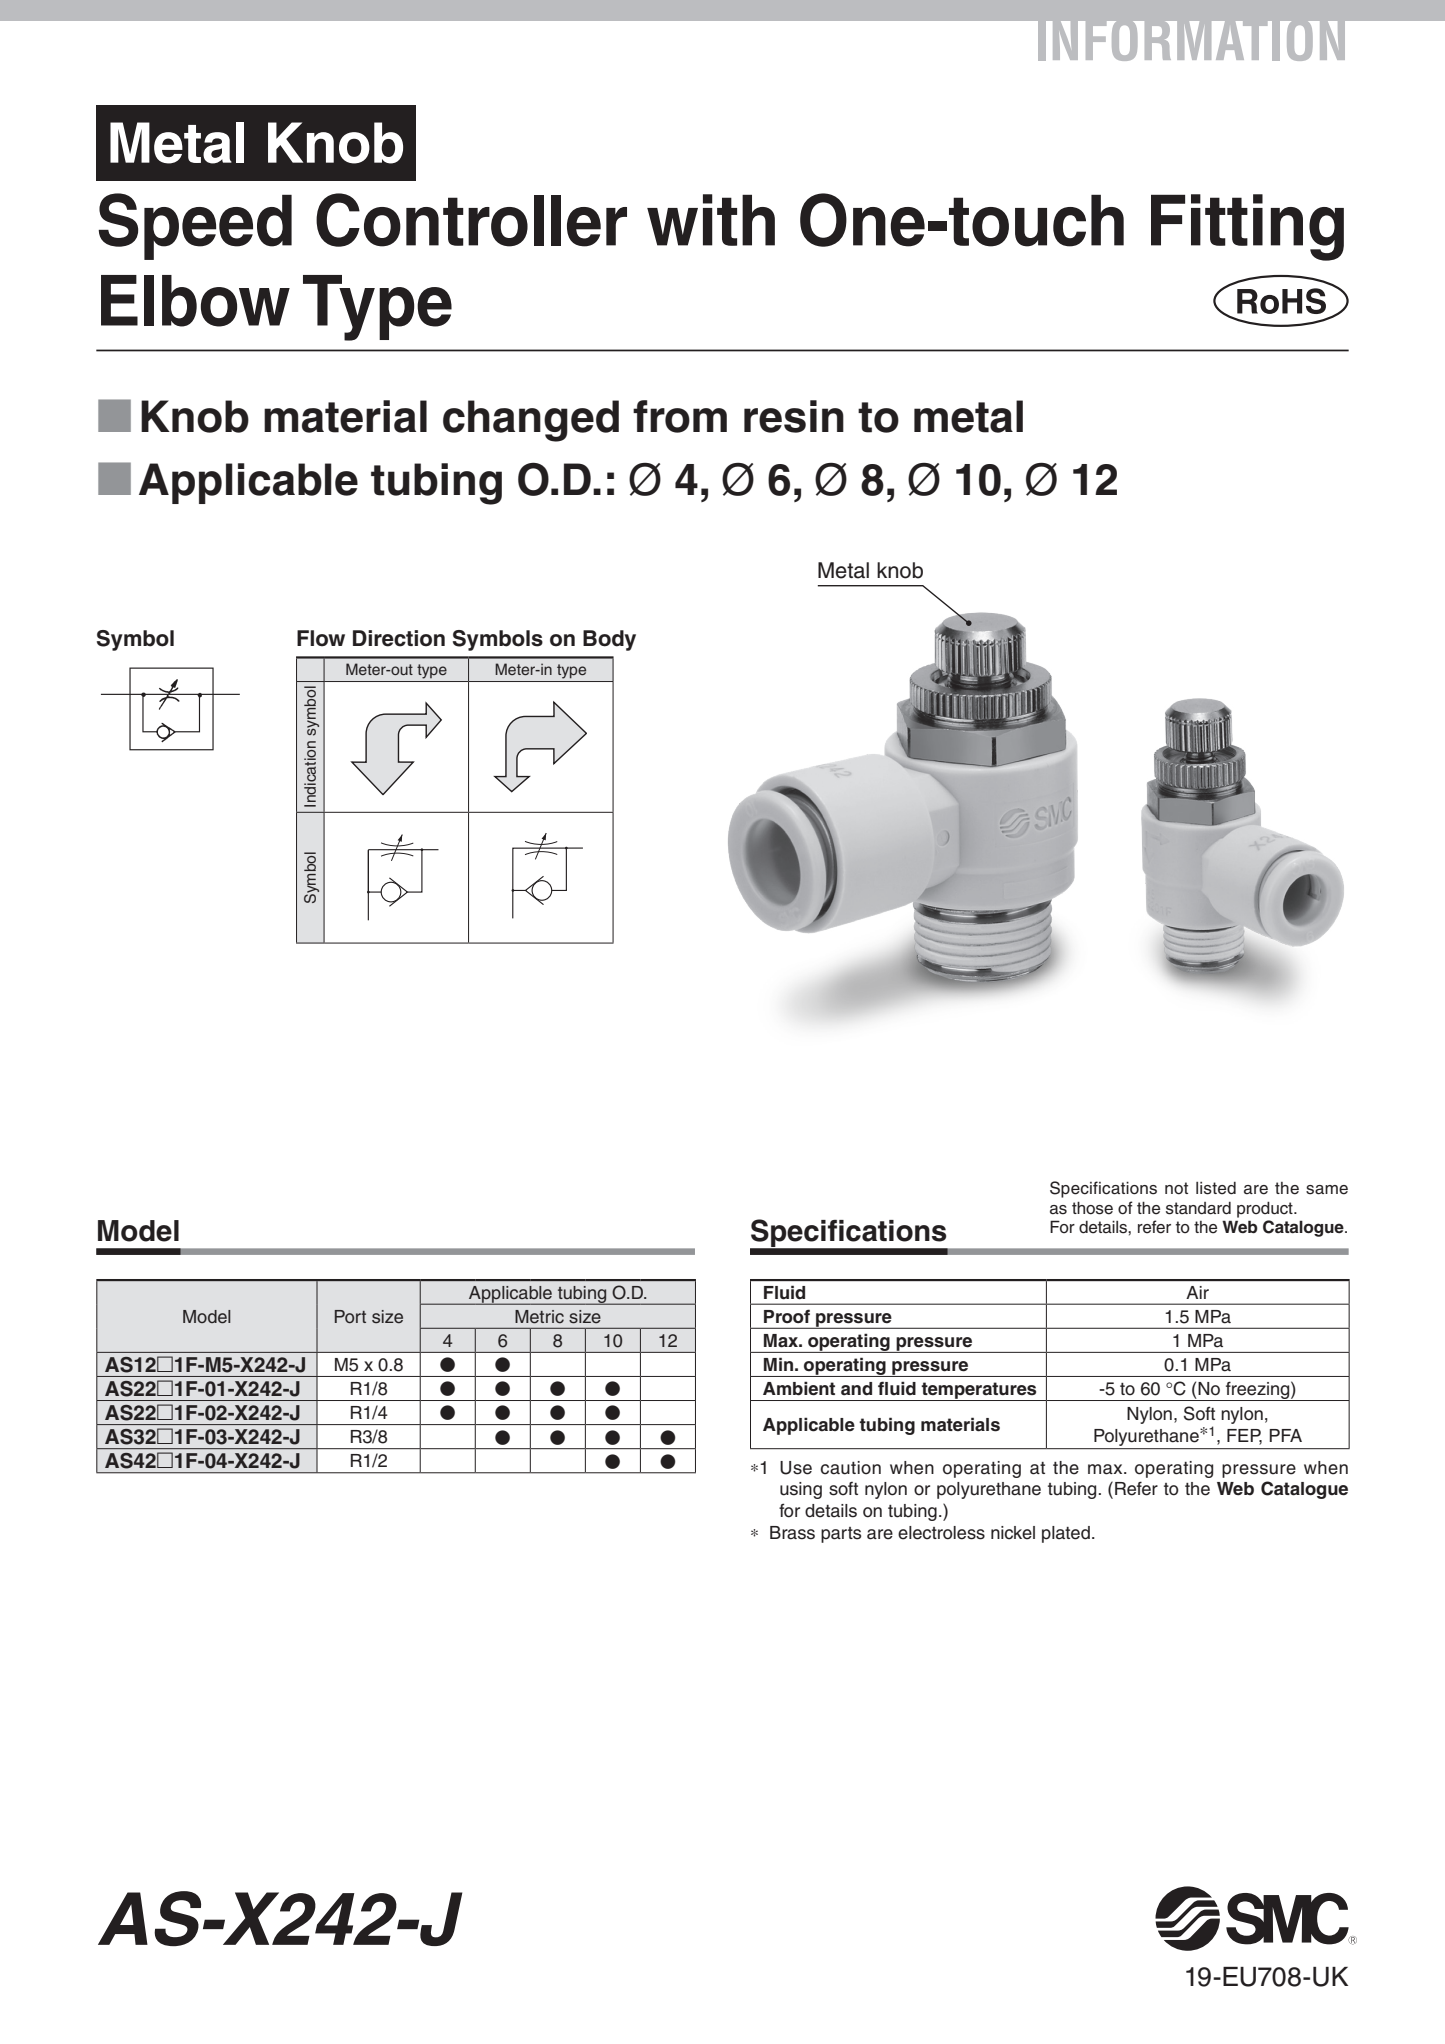 This screenshot has height=2044, width=1445. I want to click on Port, so click(350, 1316).
